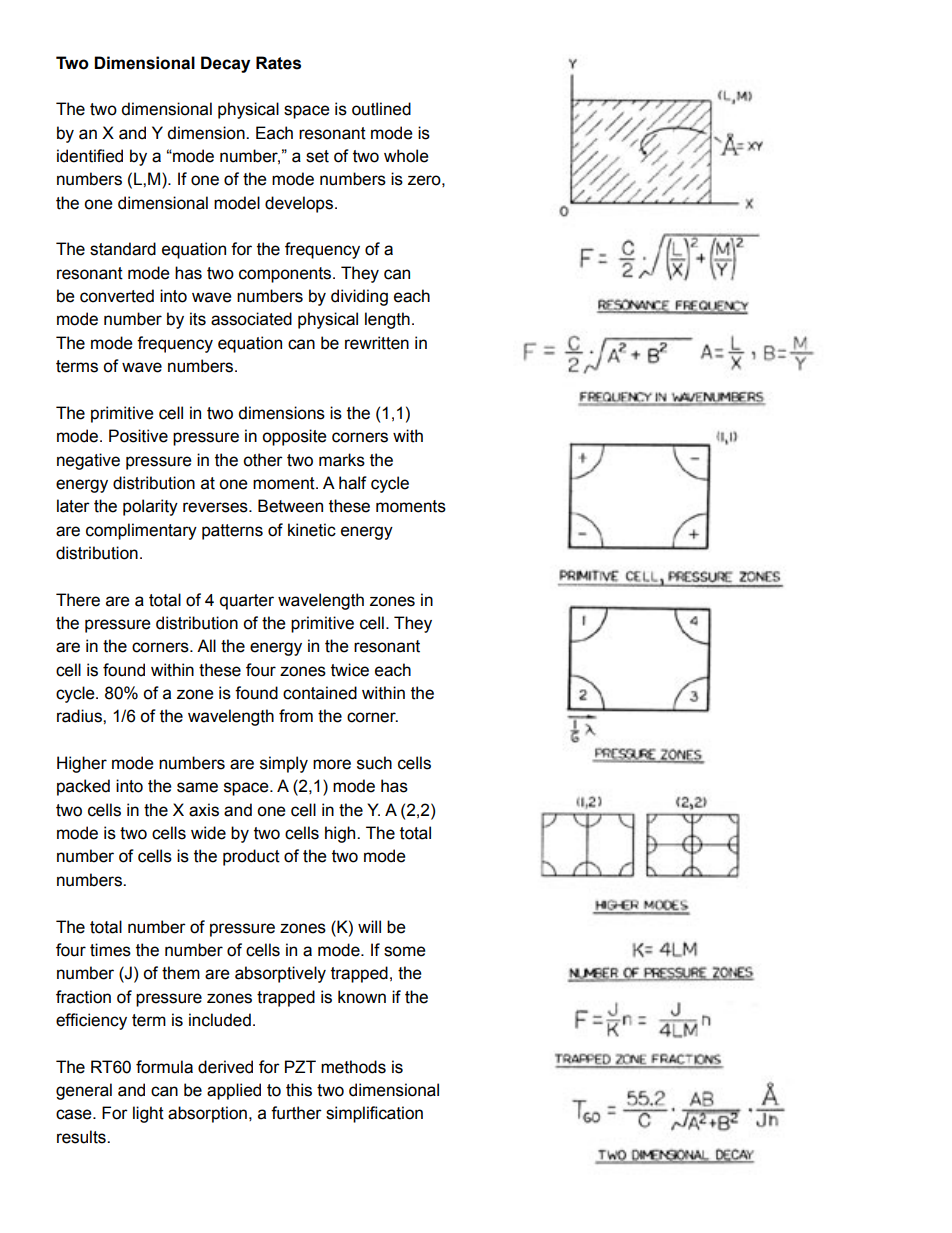  I want to click on applied, so click(234, 1091).
